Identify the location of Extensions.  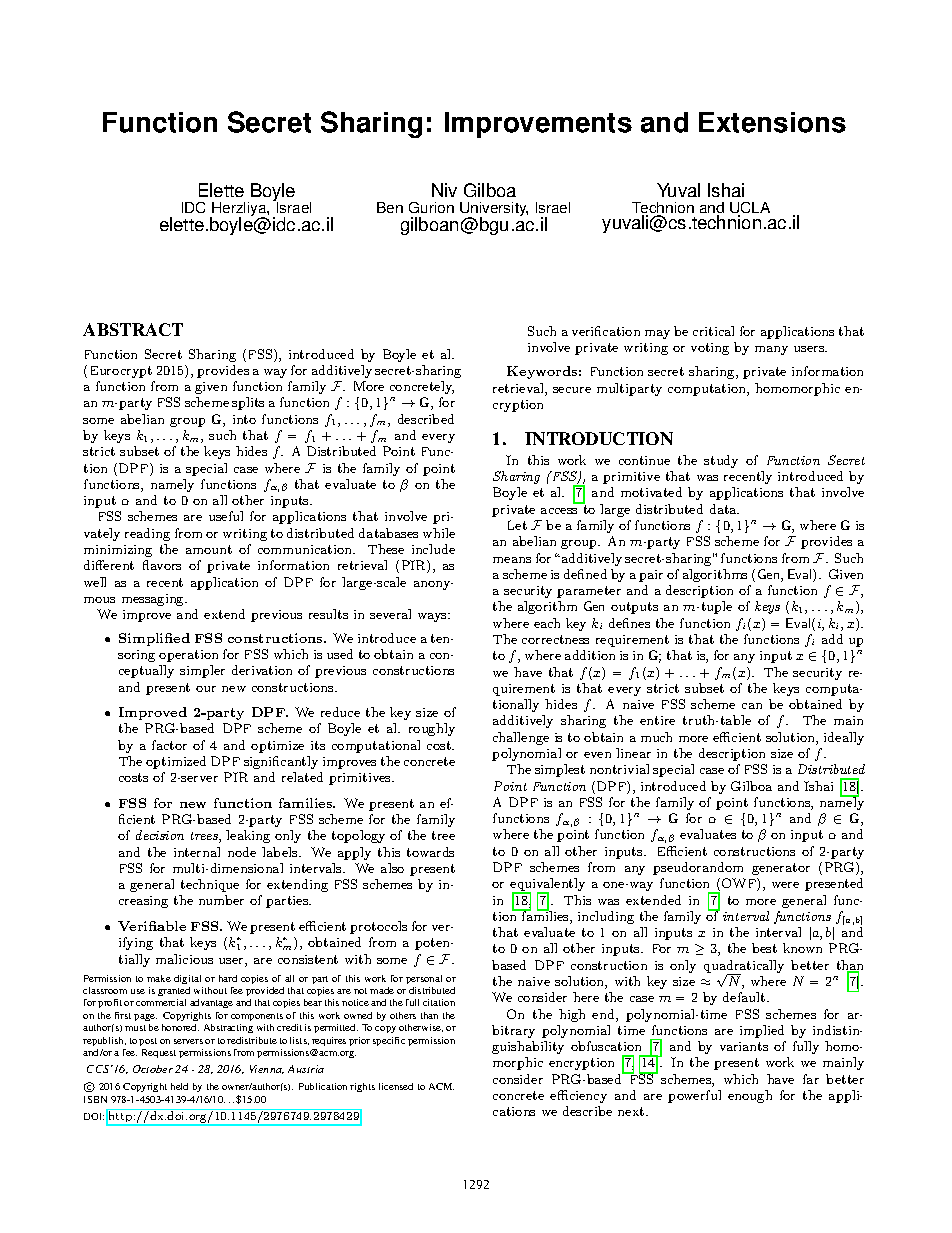
(772, 122).
